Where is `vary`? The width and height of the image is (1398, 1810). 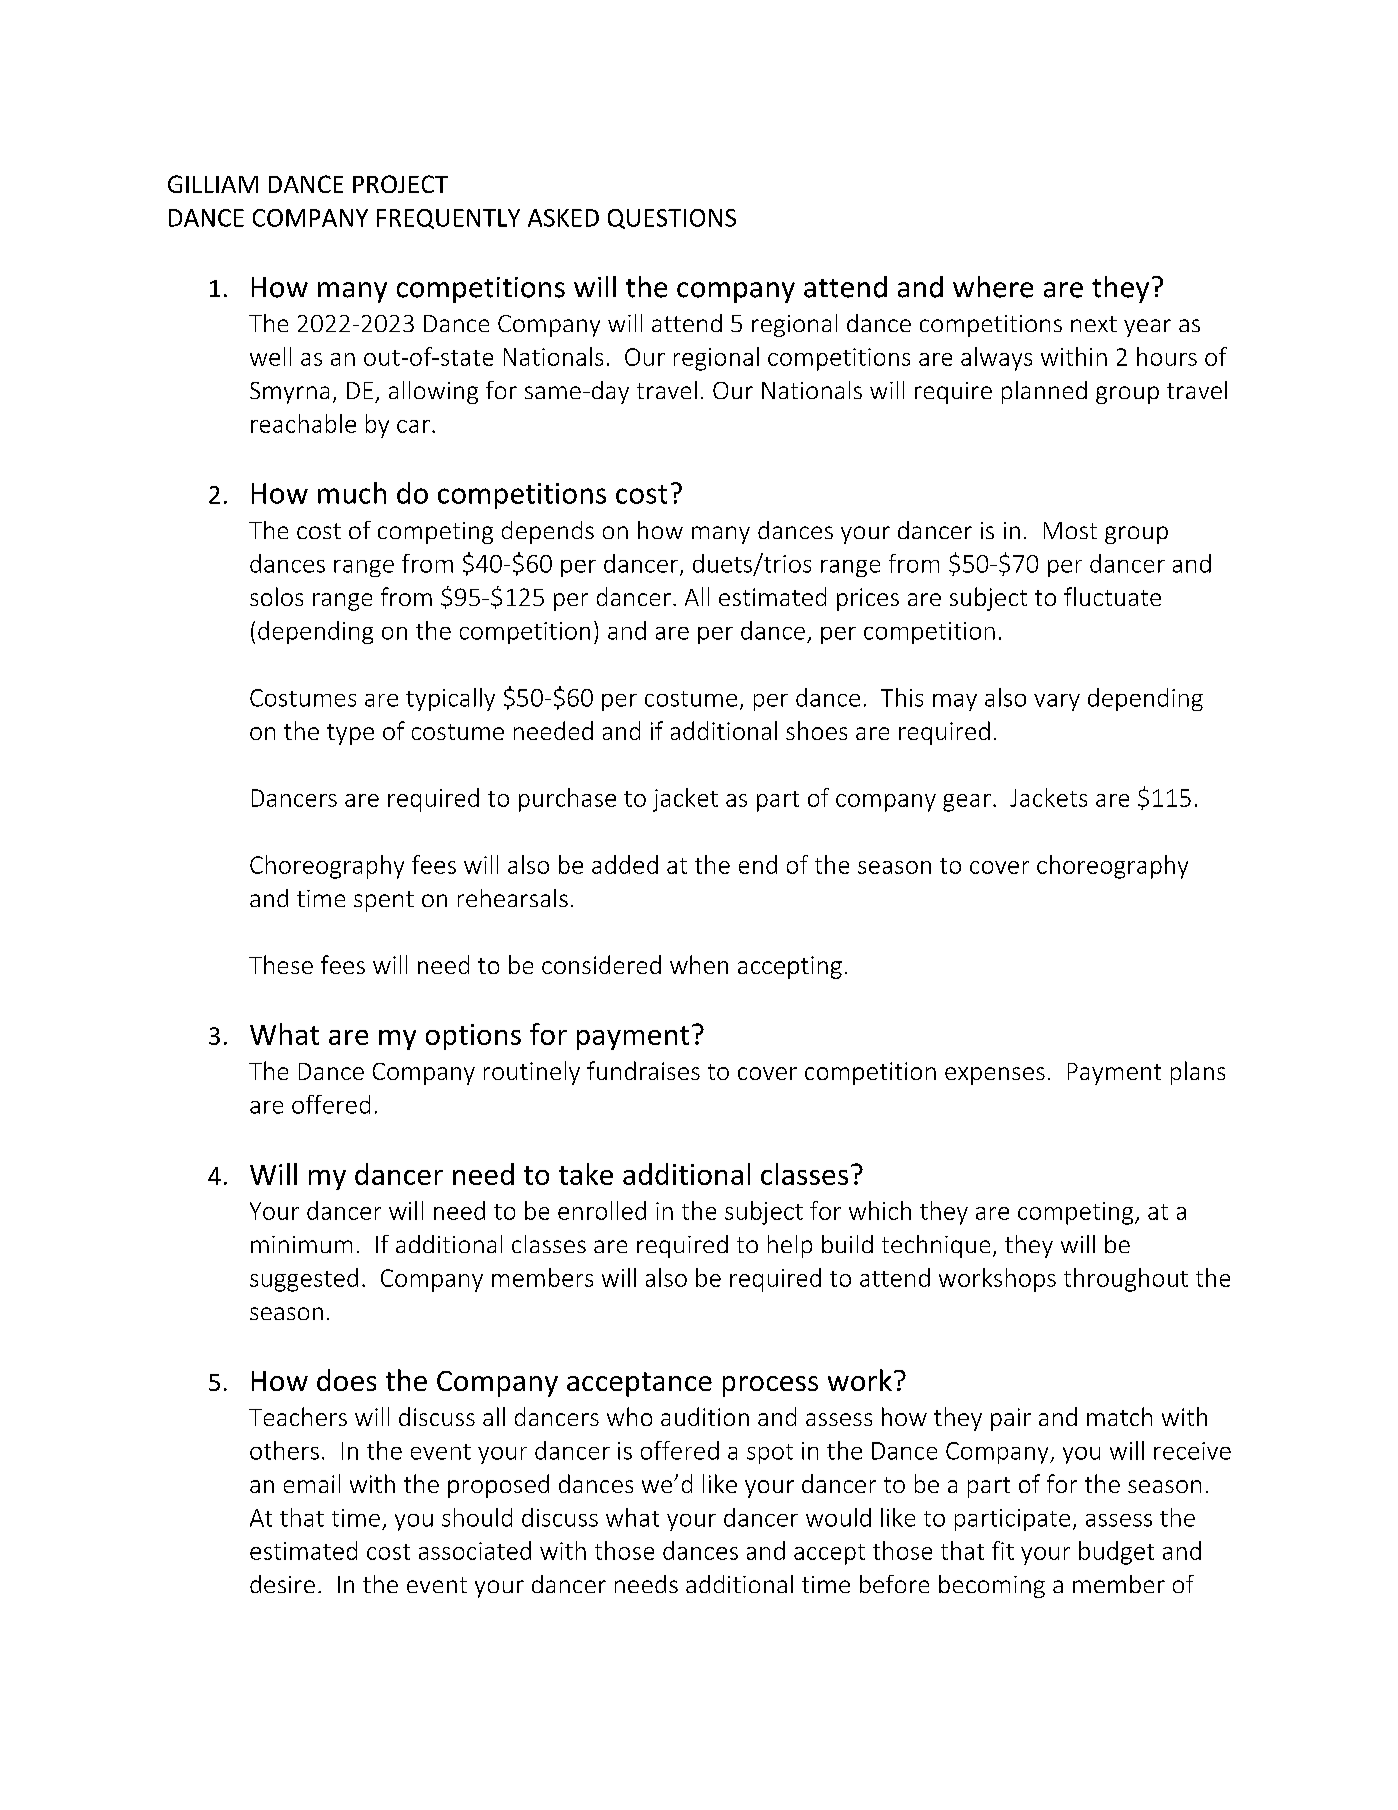 vary is located at coordinates (1057, 702).
